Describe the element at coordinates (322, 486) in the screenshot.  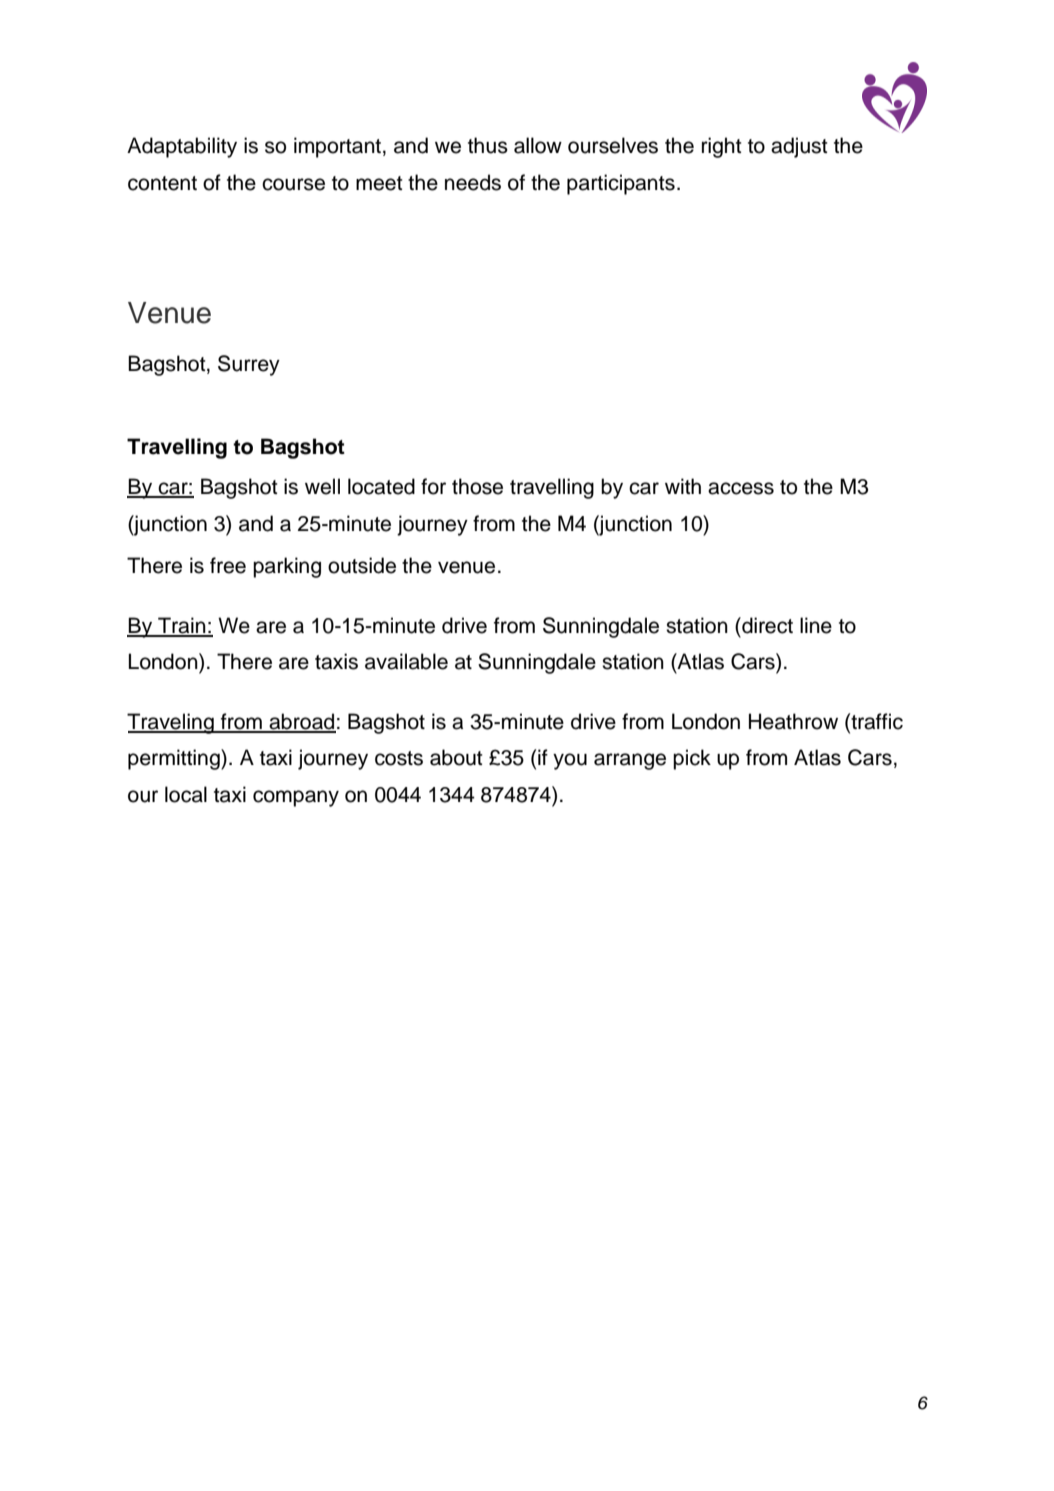
I see `well` at that location.
